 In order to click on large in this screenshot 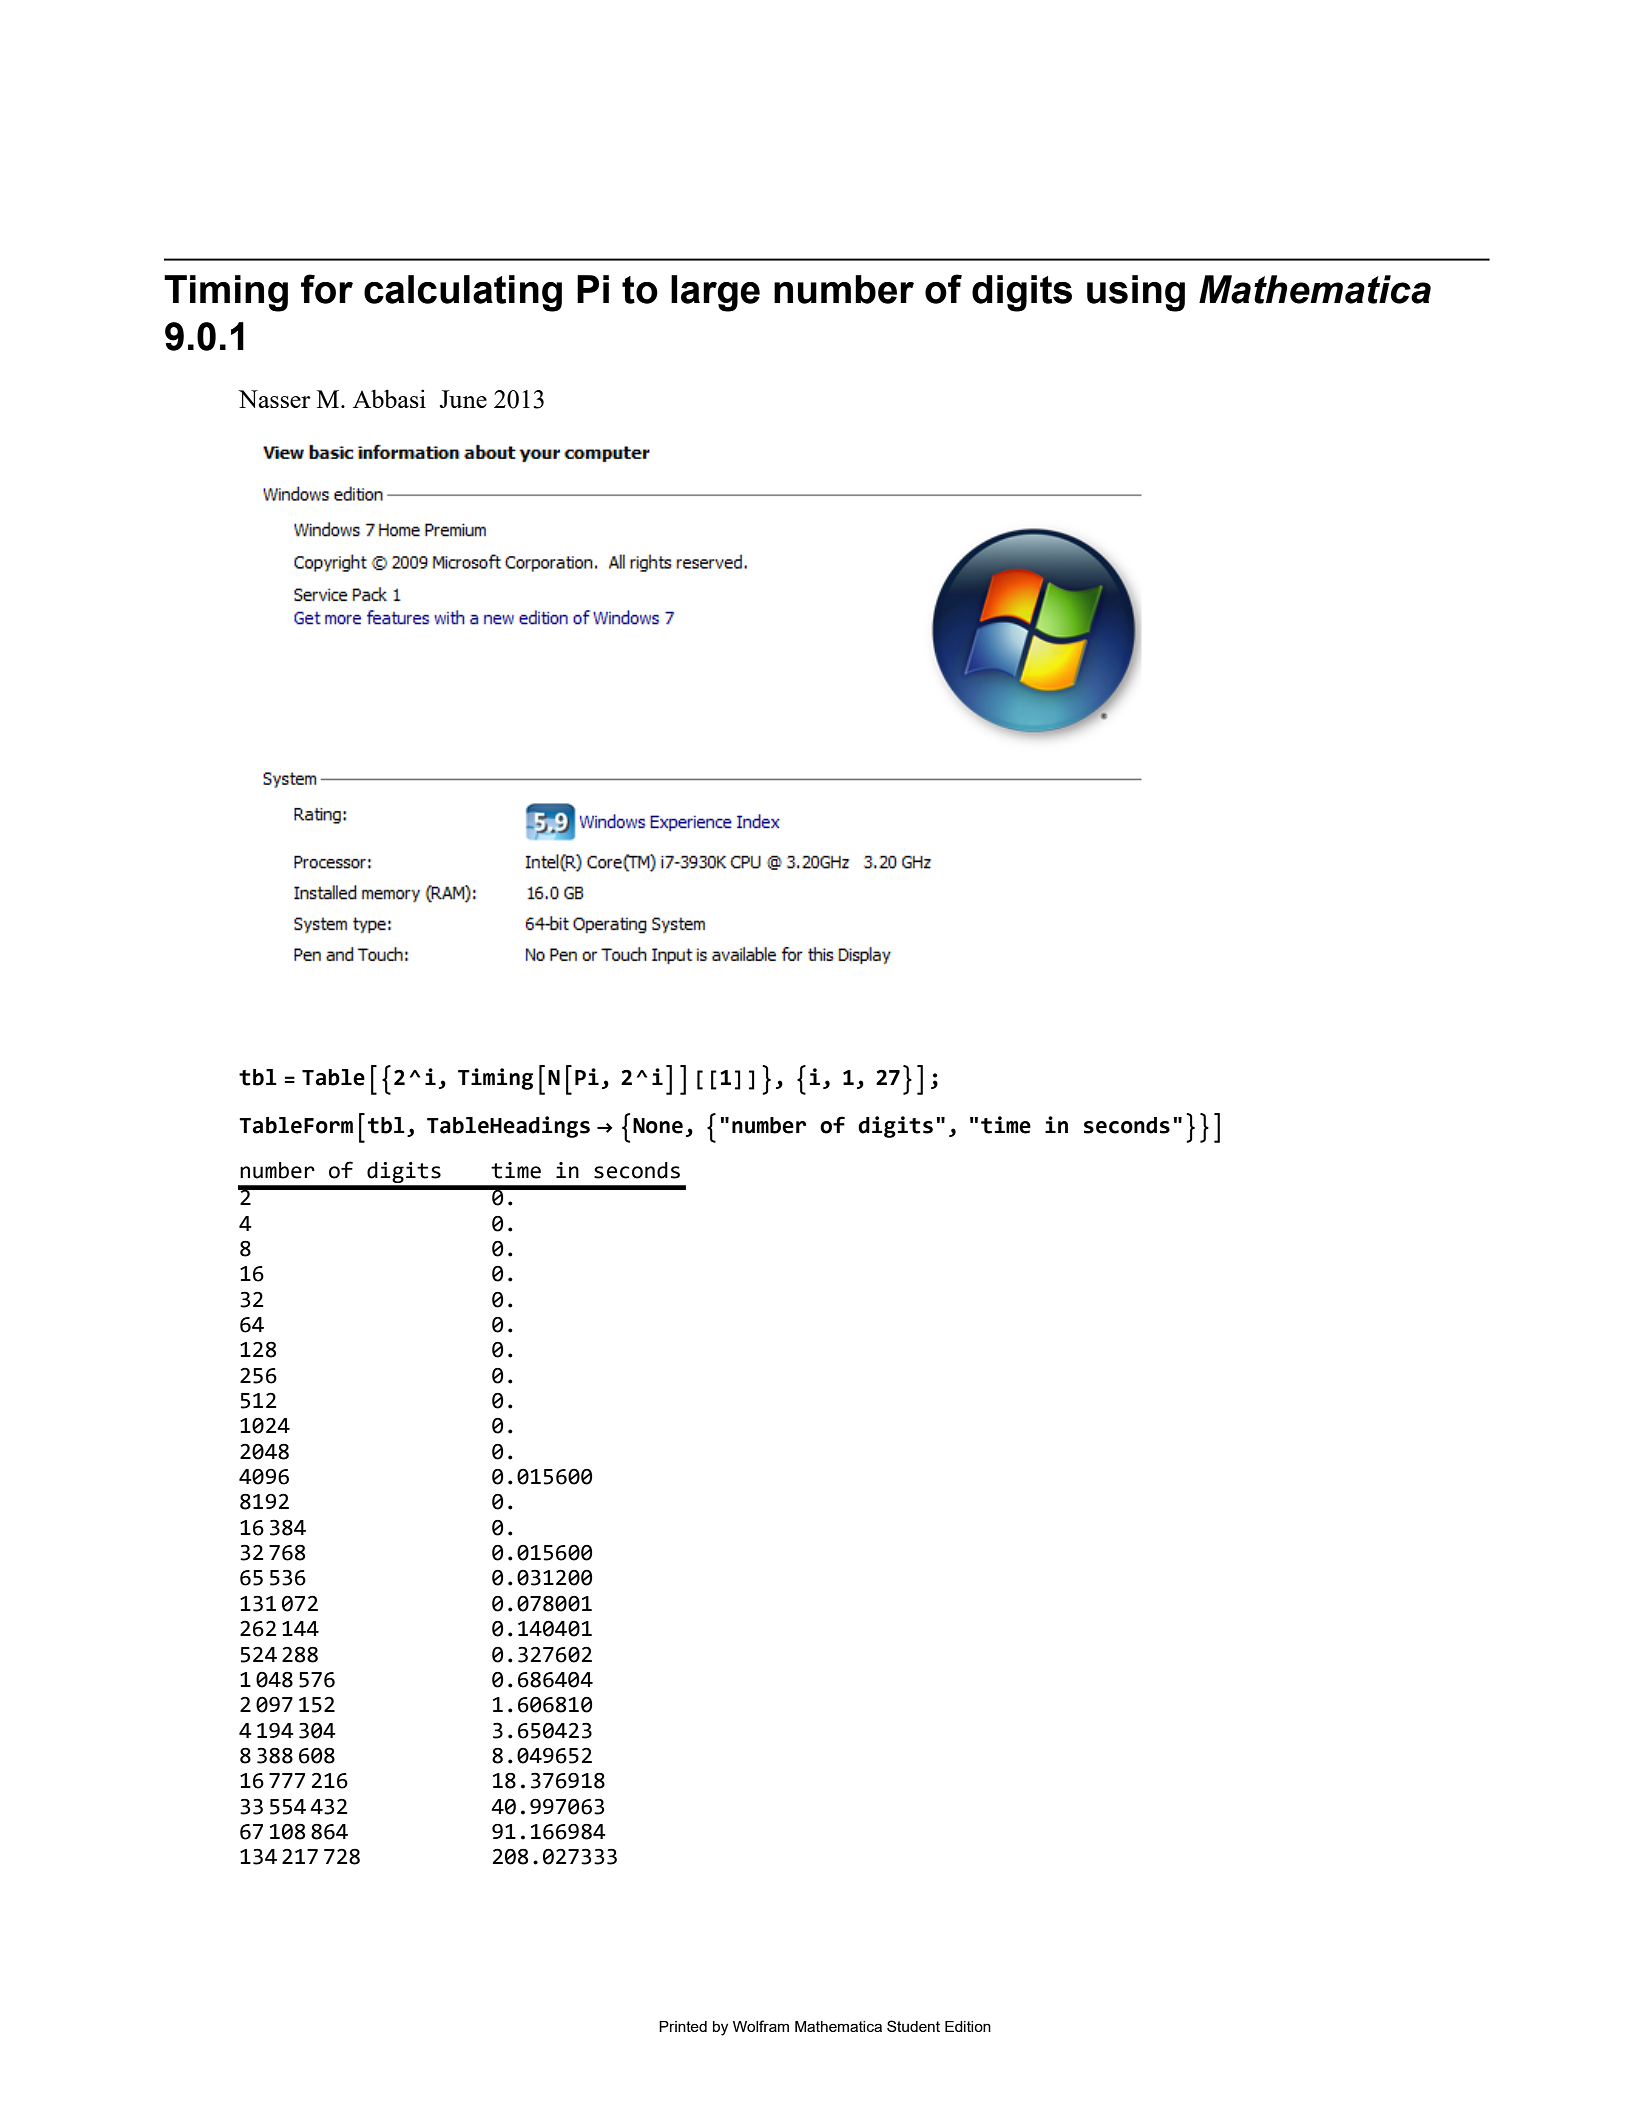, I will do `click(715, 293)`.
